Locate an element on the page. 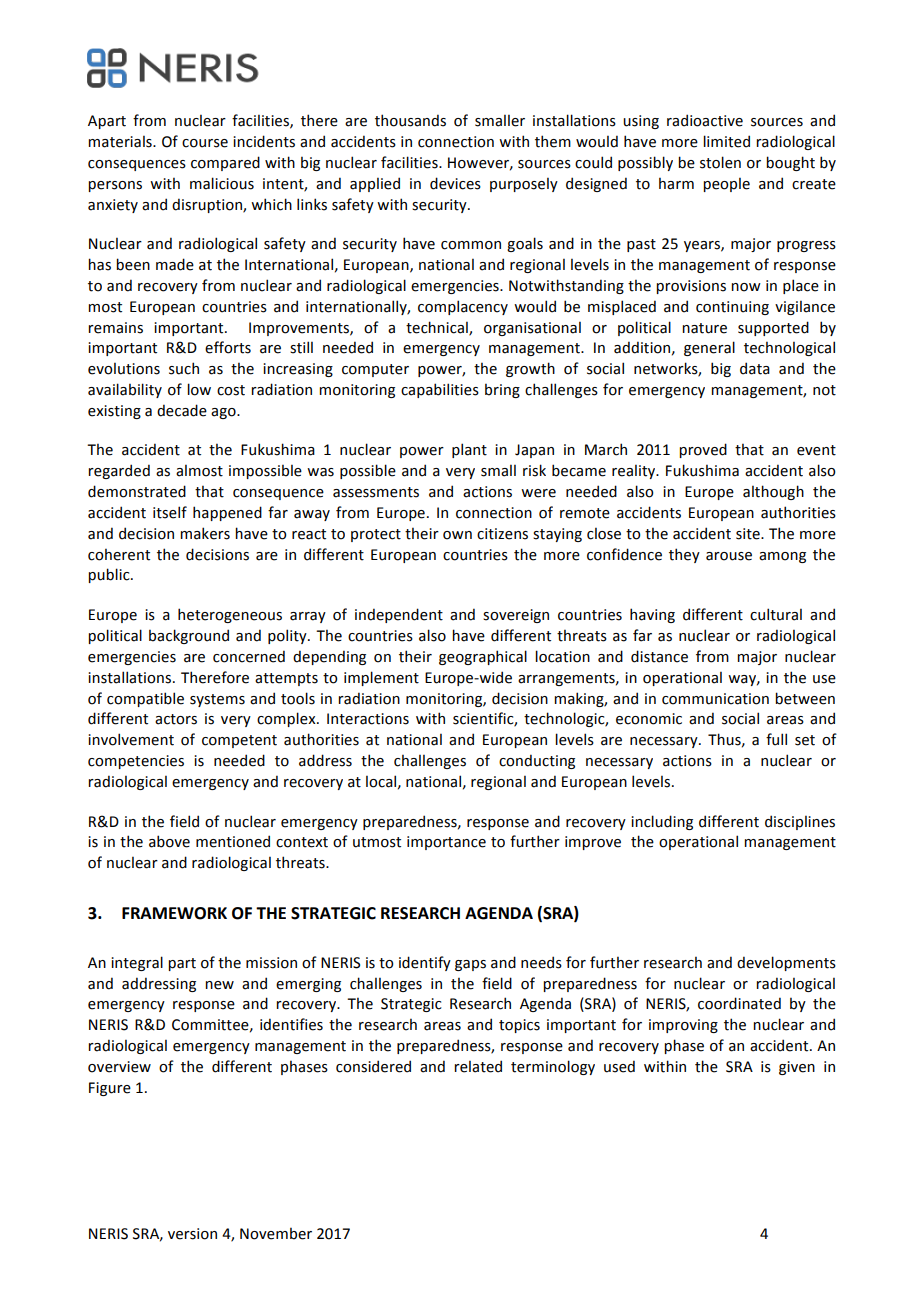  systems is located at coordinates (217, 700).
